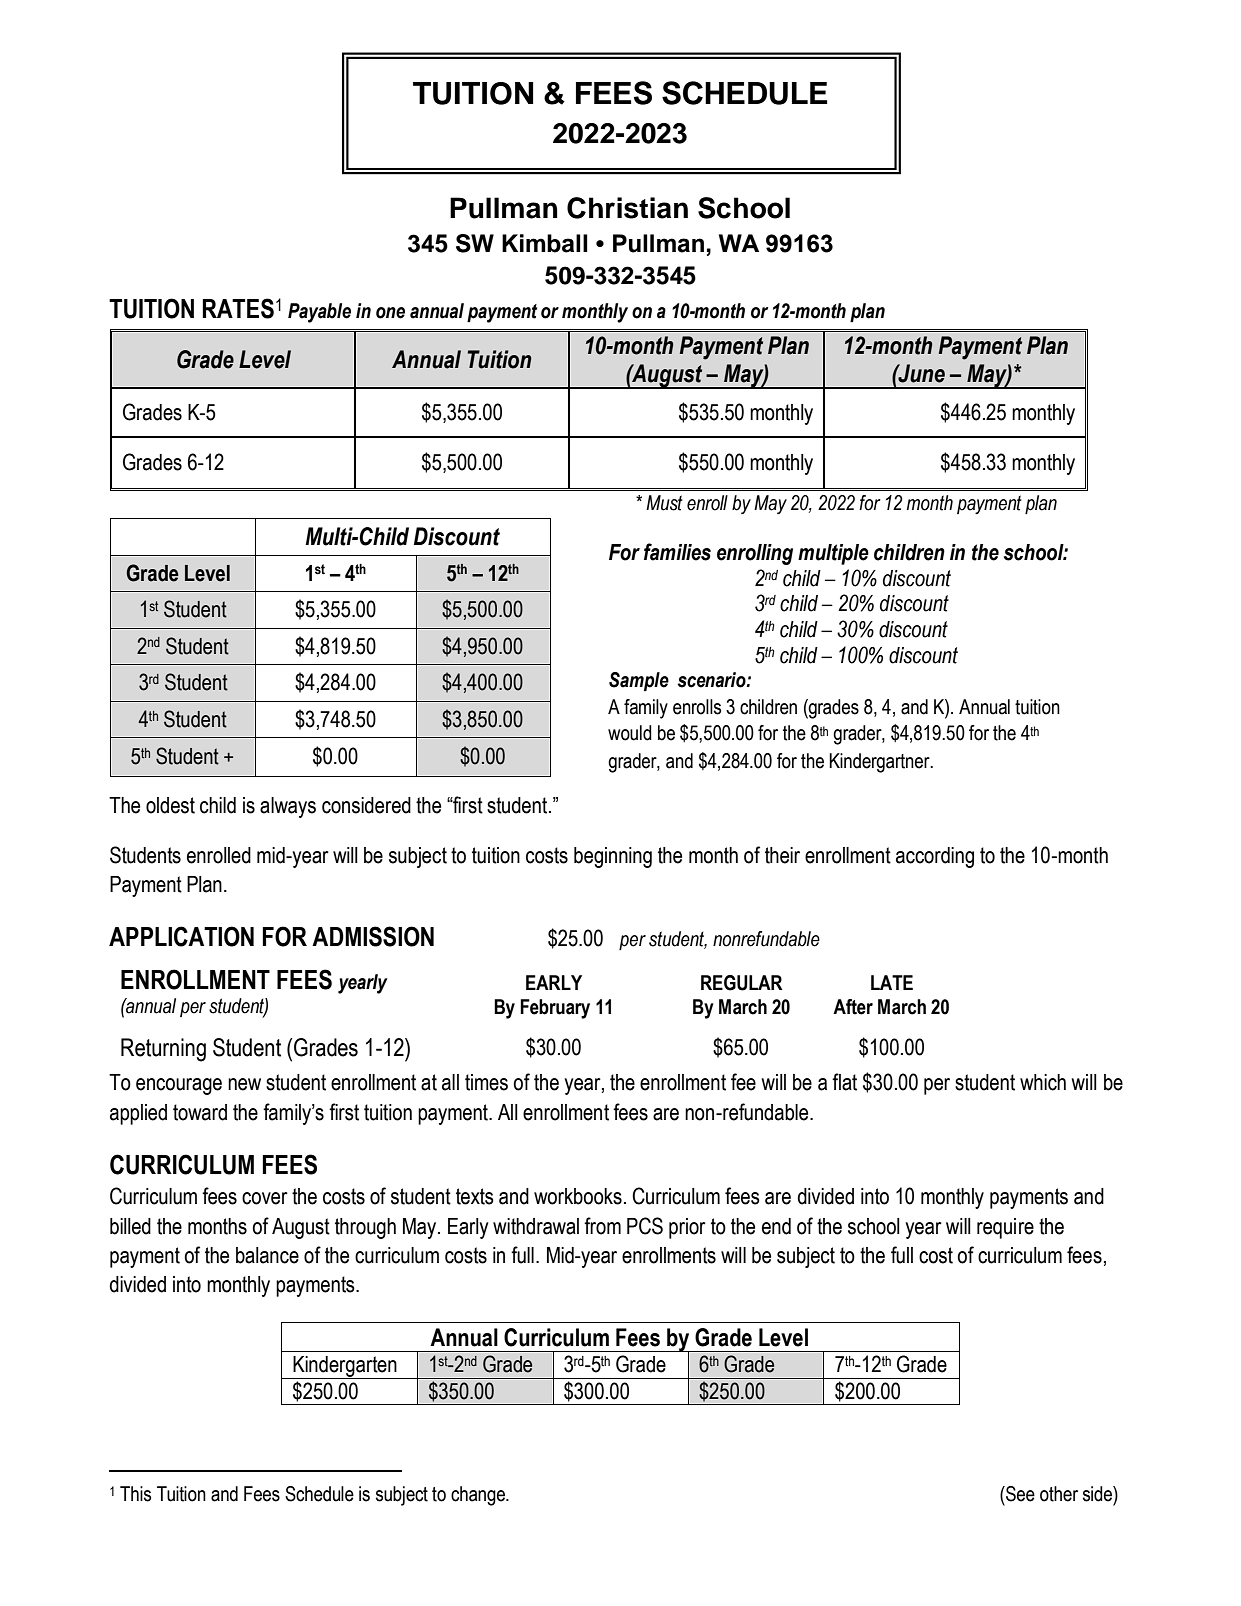 The height and width of the screenshot is (1606, 1241). What do you see at coordinates (627, 208) in the screenshot?
I see `Christian` at bounding box center [627, 208].
